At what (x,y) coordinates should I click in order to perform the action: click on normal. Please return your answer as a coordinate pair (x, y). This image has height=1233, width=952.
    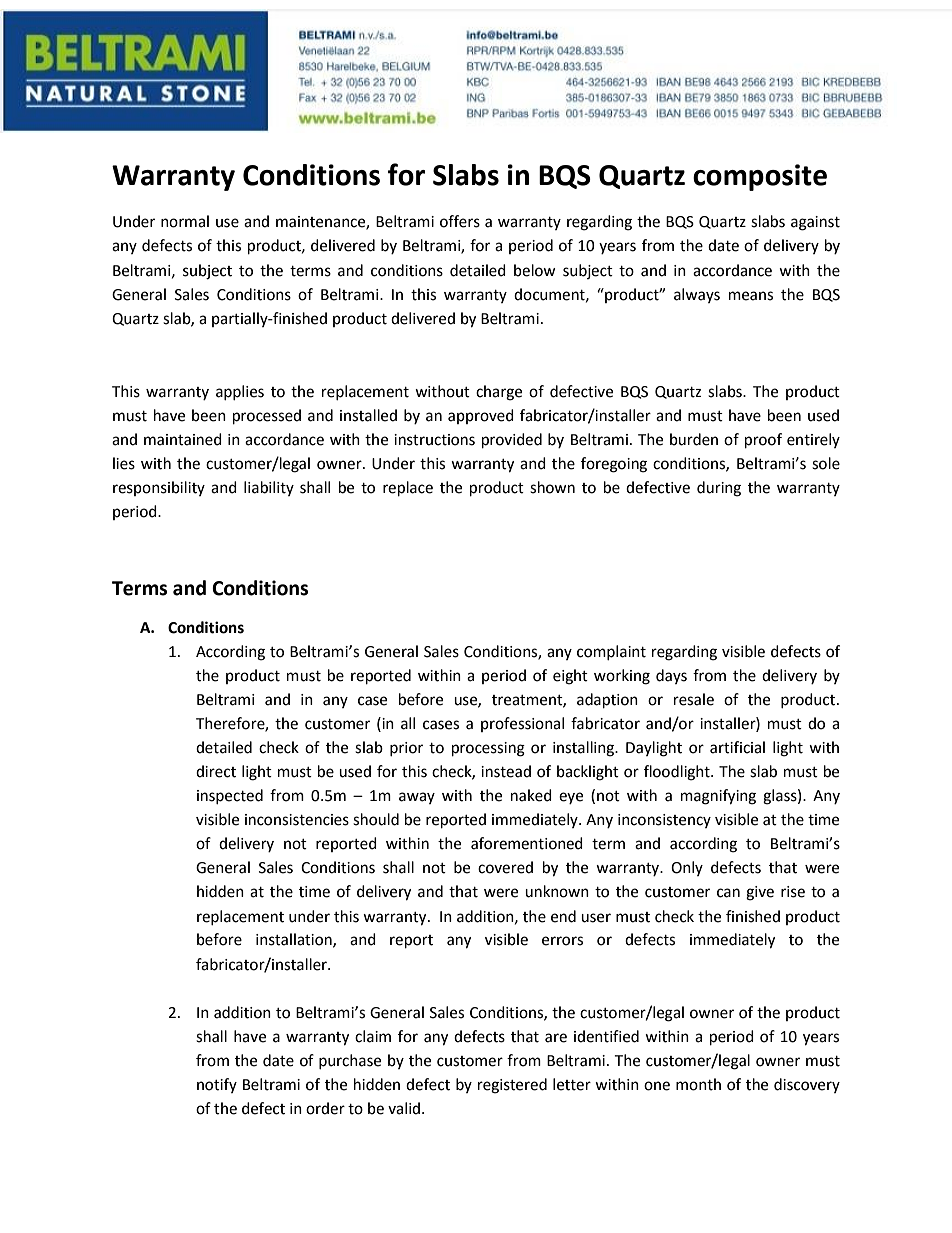
    Looking at the image, I should click on (185, 221).
